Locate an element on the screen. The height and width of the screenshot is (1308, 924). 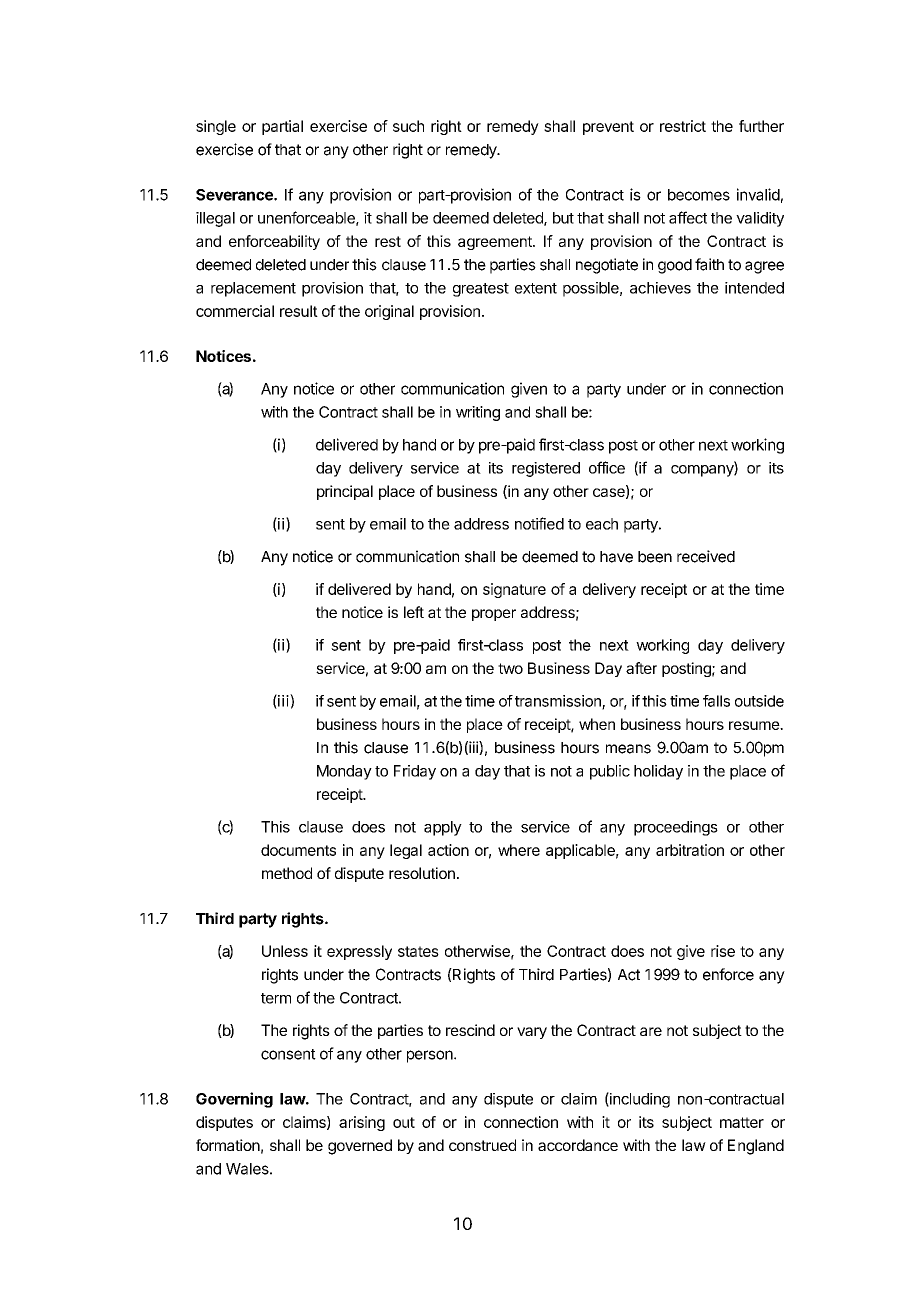
arbitration is located at coordinates (690, 850).
